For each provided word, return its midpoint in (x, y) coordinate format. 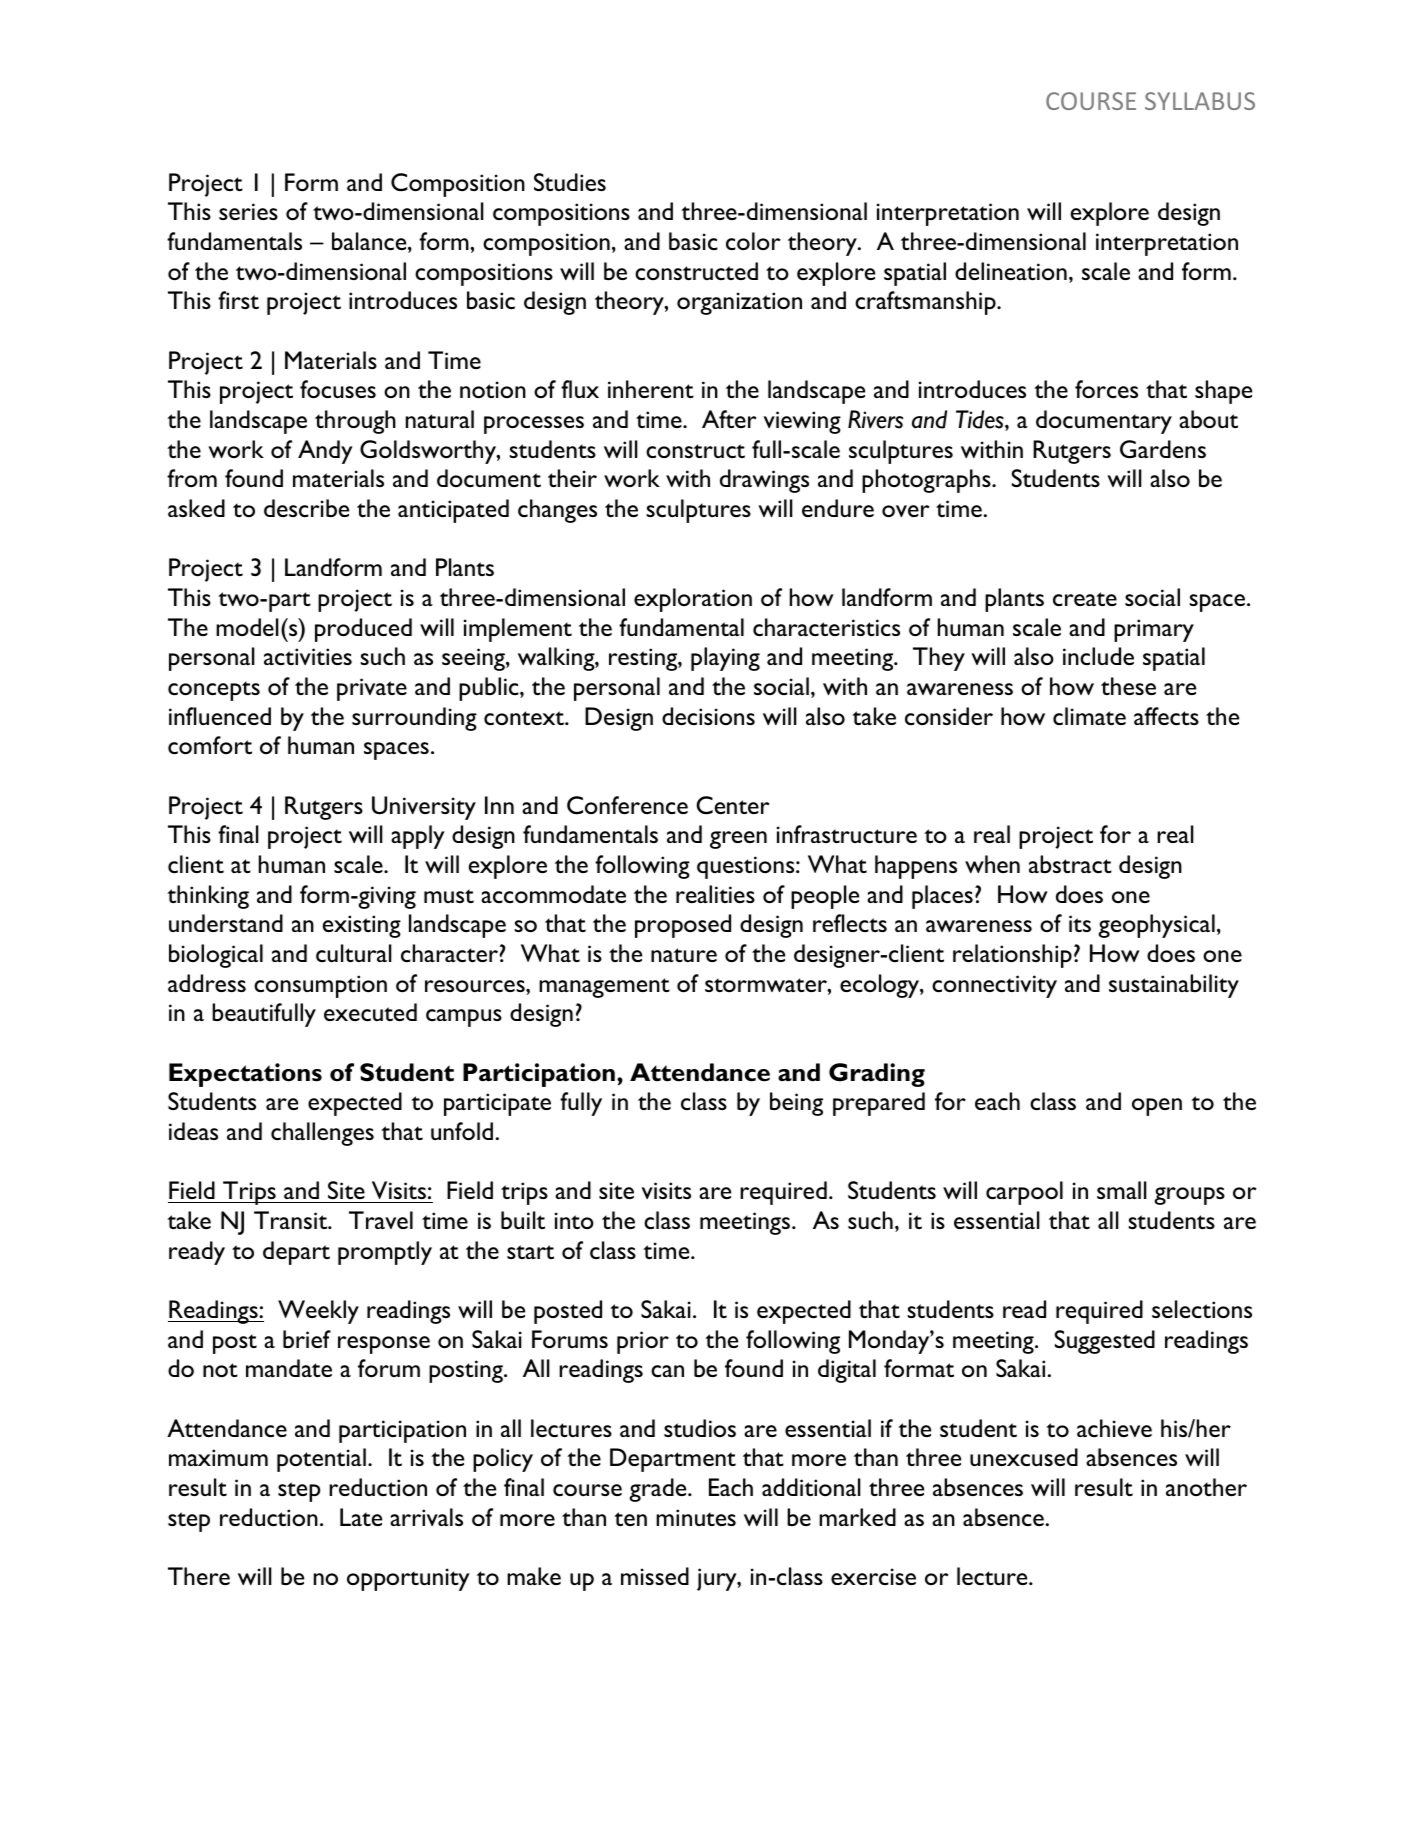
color (753, 241)
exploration (693, 600)
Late (361, 1517)
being (796, 1104)
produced (363, 630)
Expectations (245, 1075)
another (1206, 1487)
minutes (696, 1517)
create (1085, 599)
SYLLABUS (1200, 101)
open (1157, 1107)
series (248, 211)
